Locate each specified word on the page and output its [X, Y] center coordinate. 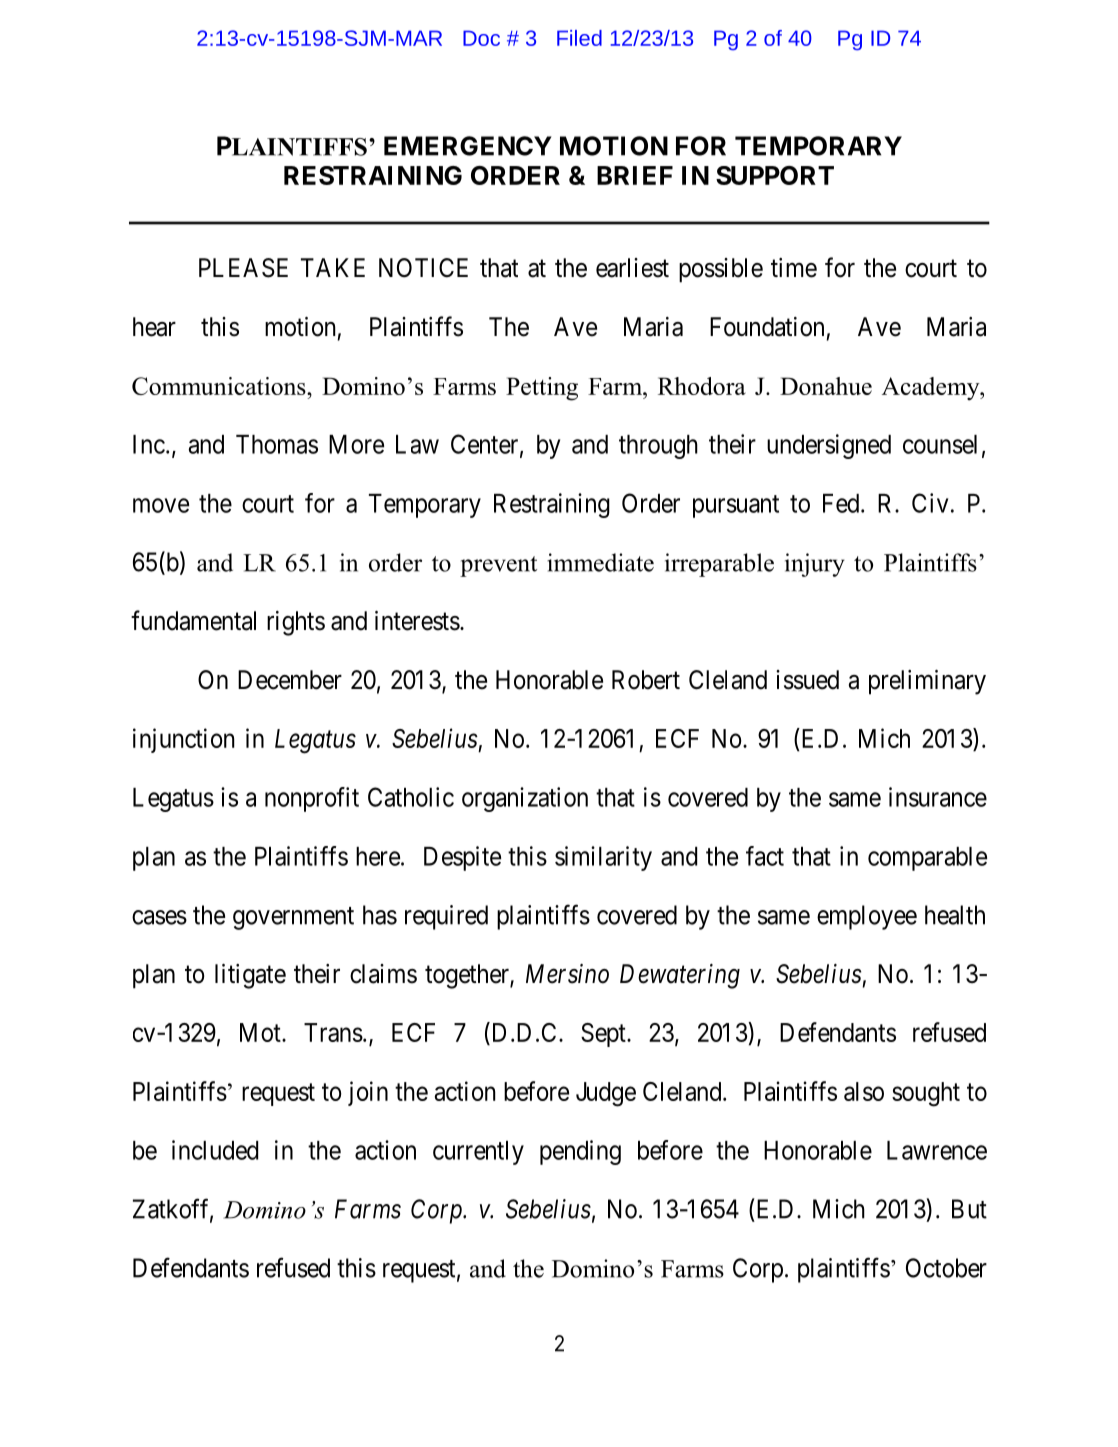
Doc [481, 38]
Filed [579, 38]
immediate [600, 562]
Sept [604, 1035]
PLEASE [243, 268]
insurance [938, 797]
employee [867, 917]
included [215, 1150]
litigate [250, 976]
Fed [842, 503]
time [794, 268]
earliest [632, 268]
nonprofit [312, 799]
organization [525, 799]
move [161, 505]
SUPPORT [775, 175]
